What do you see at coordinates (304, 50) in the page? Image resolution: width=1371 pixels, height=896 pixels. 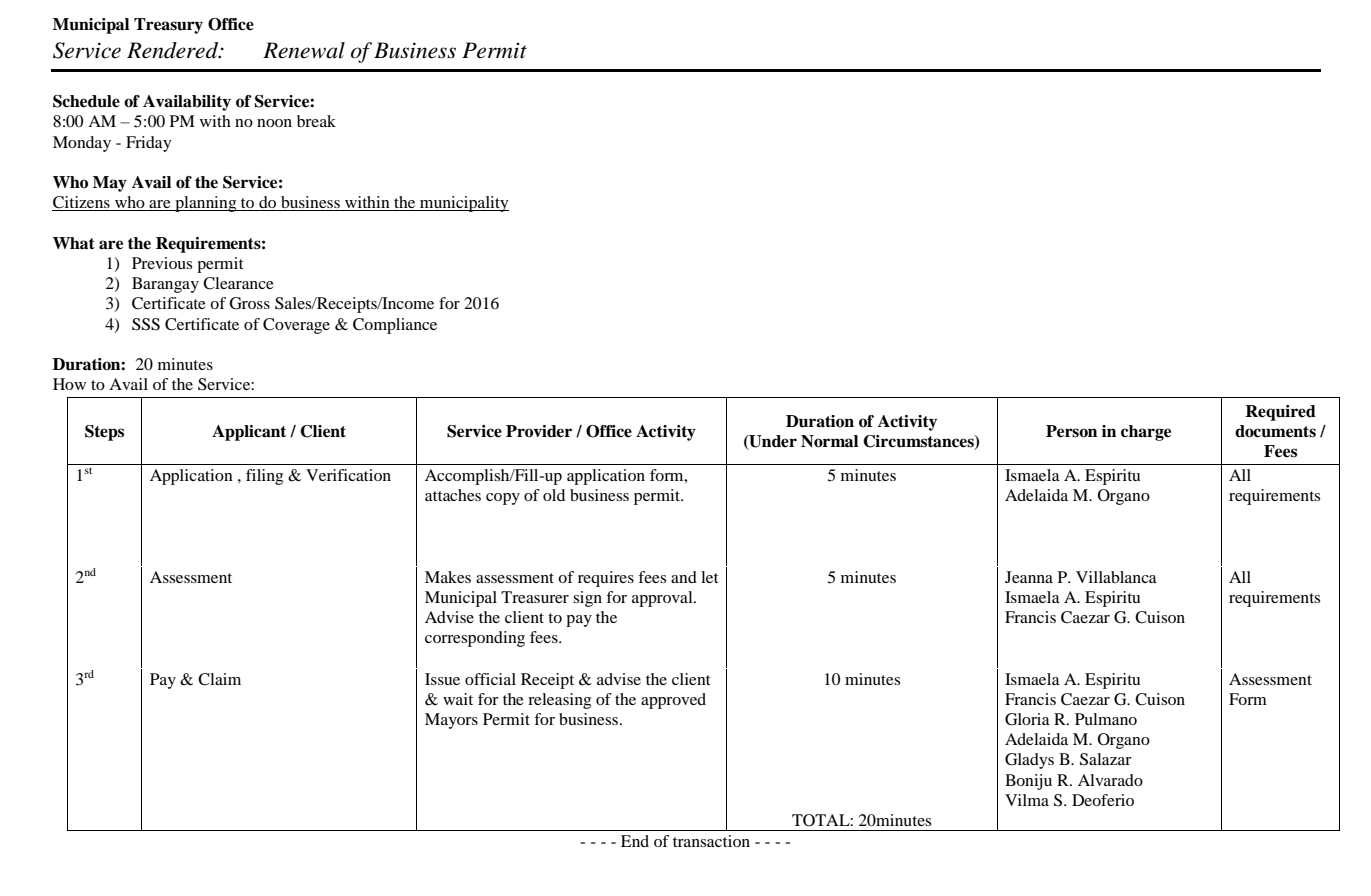 I see `Renewal` at bounding box center [304, 50].
